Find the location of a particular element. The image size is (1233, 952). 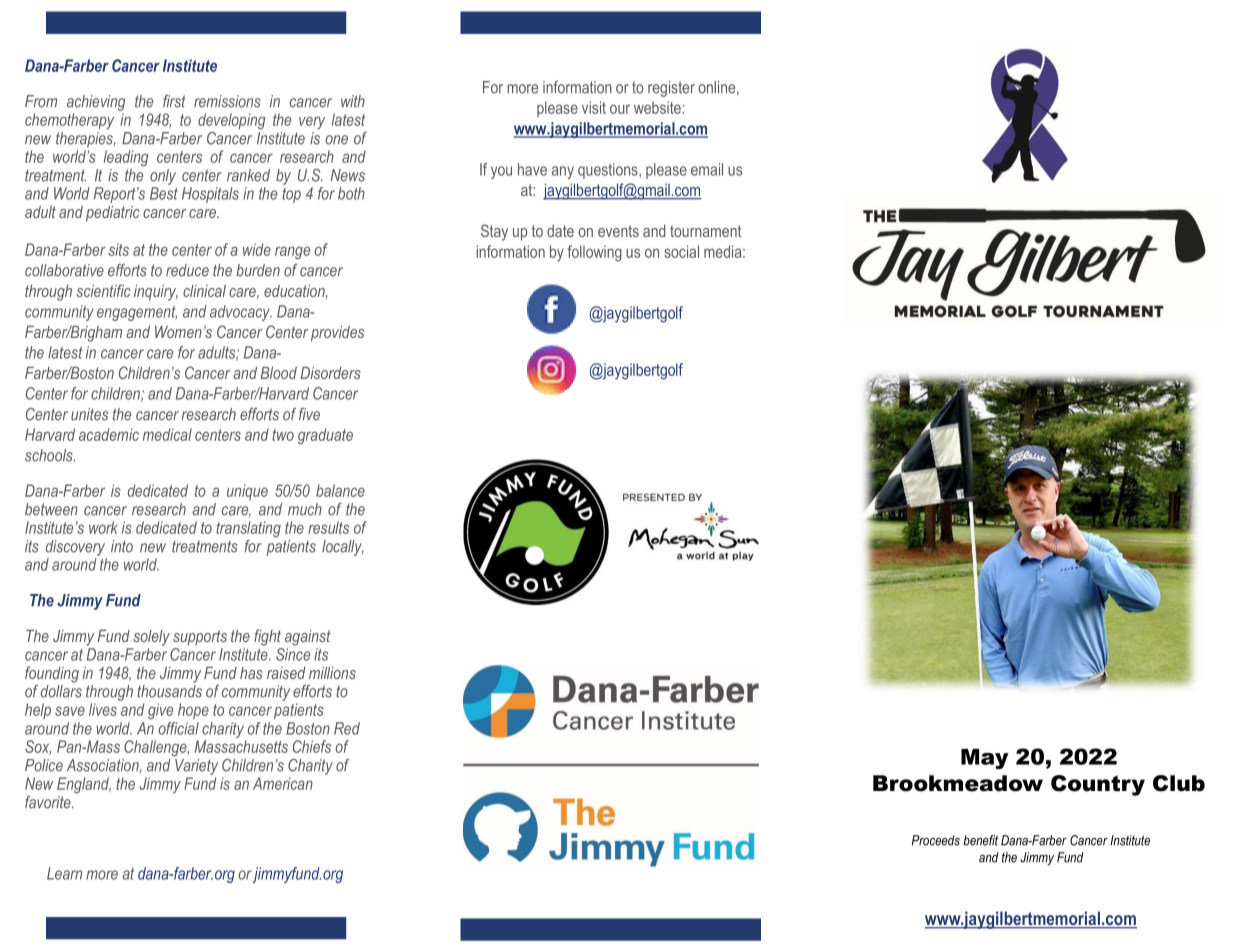

May is located at coordinates (985, 759).
